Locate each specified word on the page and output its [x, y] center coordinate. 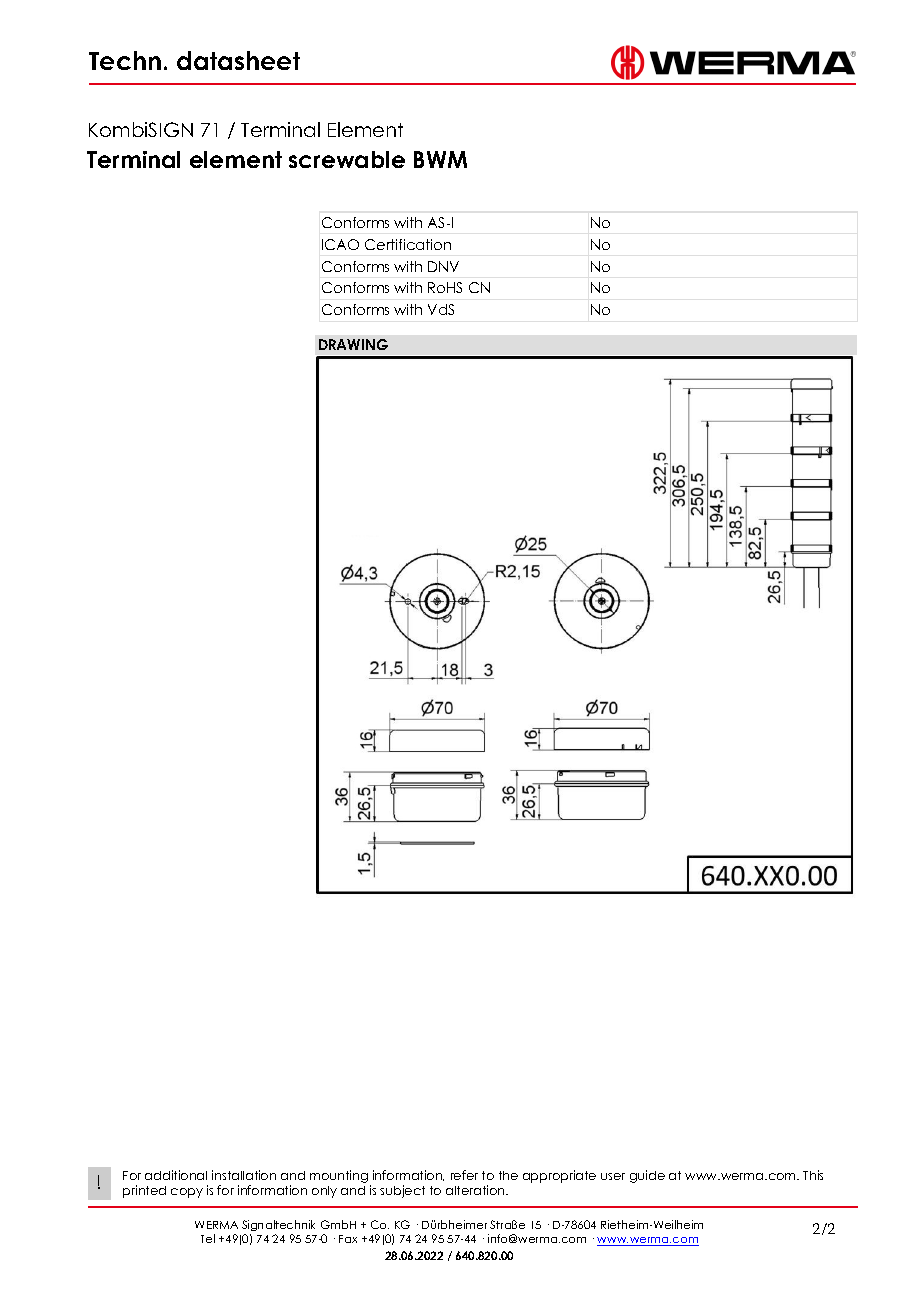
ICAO [340, 244]
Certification [408, 244]
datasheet [238, 60]
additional [176, 1175]
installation [244, 1175]
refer [464, 1175]
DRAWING [353, 344]
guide [647, 1176]
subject [402, 1191]
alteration [476, 1190]
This [813, 1175]
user [613, 1176]
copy [187, 1193]
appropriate [559, 1176]
